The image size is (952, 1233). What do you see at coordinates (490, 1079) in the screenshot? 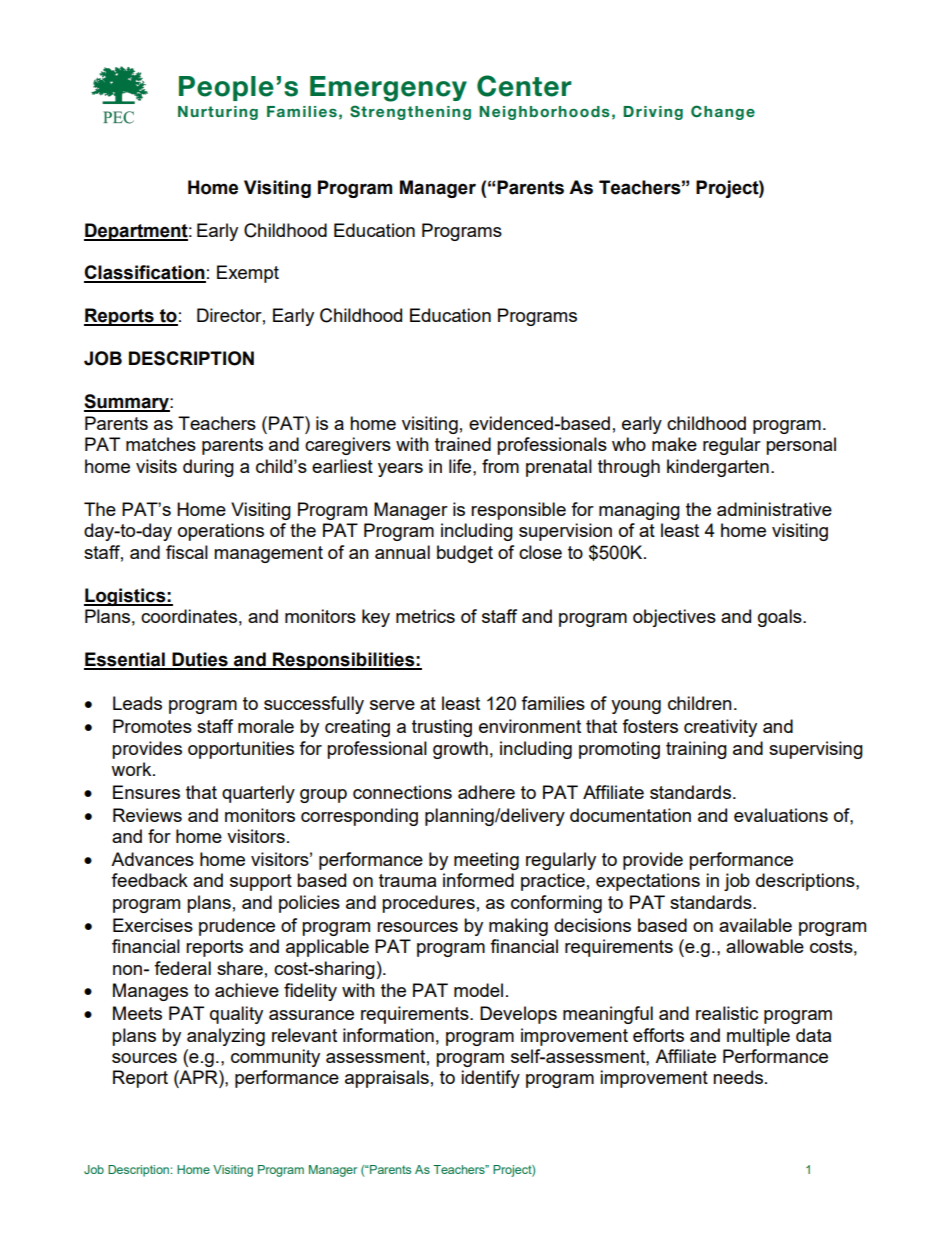
I see `identify` at bounding box center [490, 1079].
